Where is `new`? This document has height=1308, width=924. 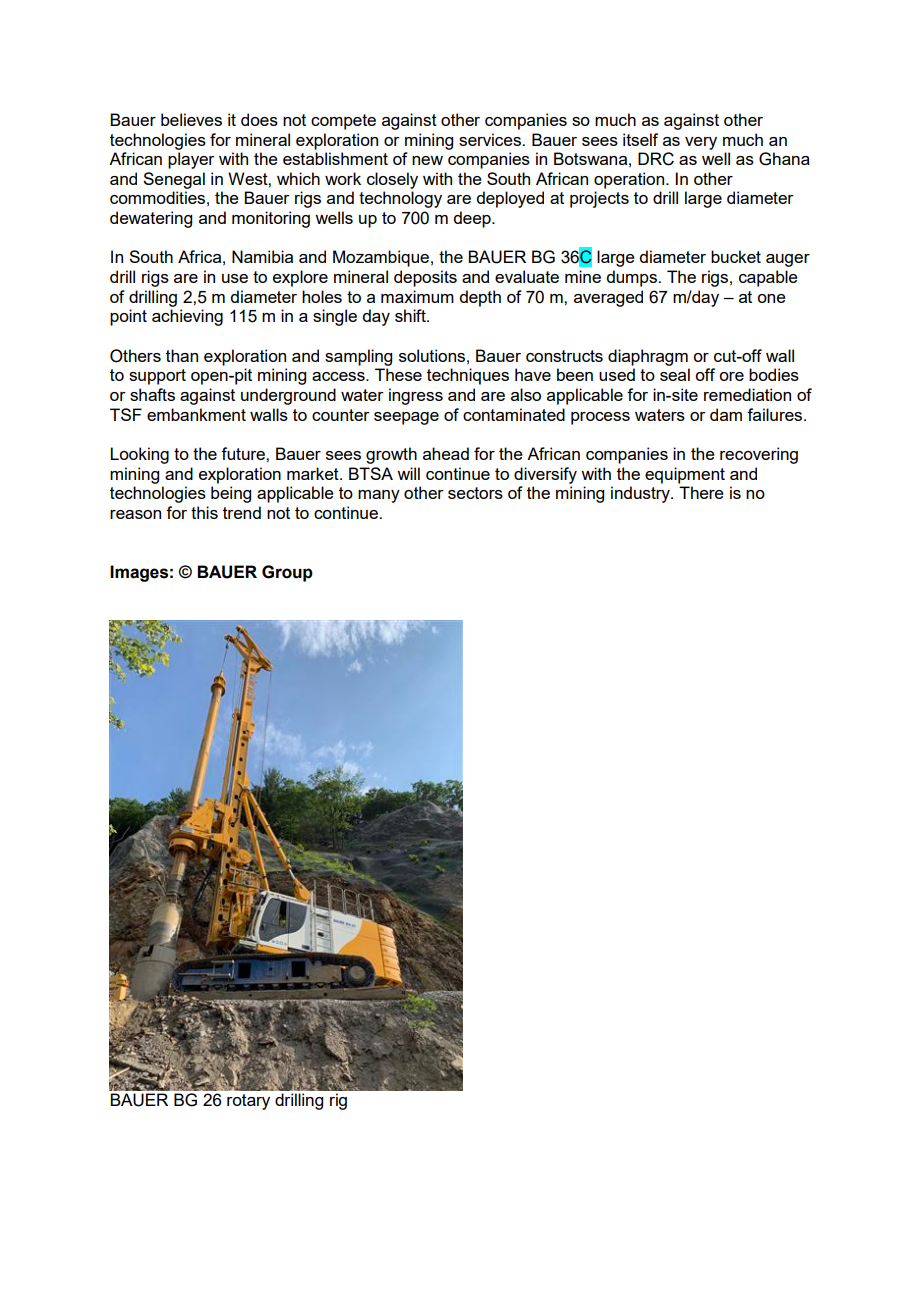
new is located at coordinates (427, 160).
